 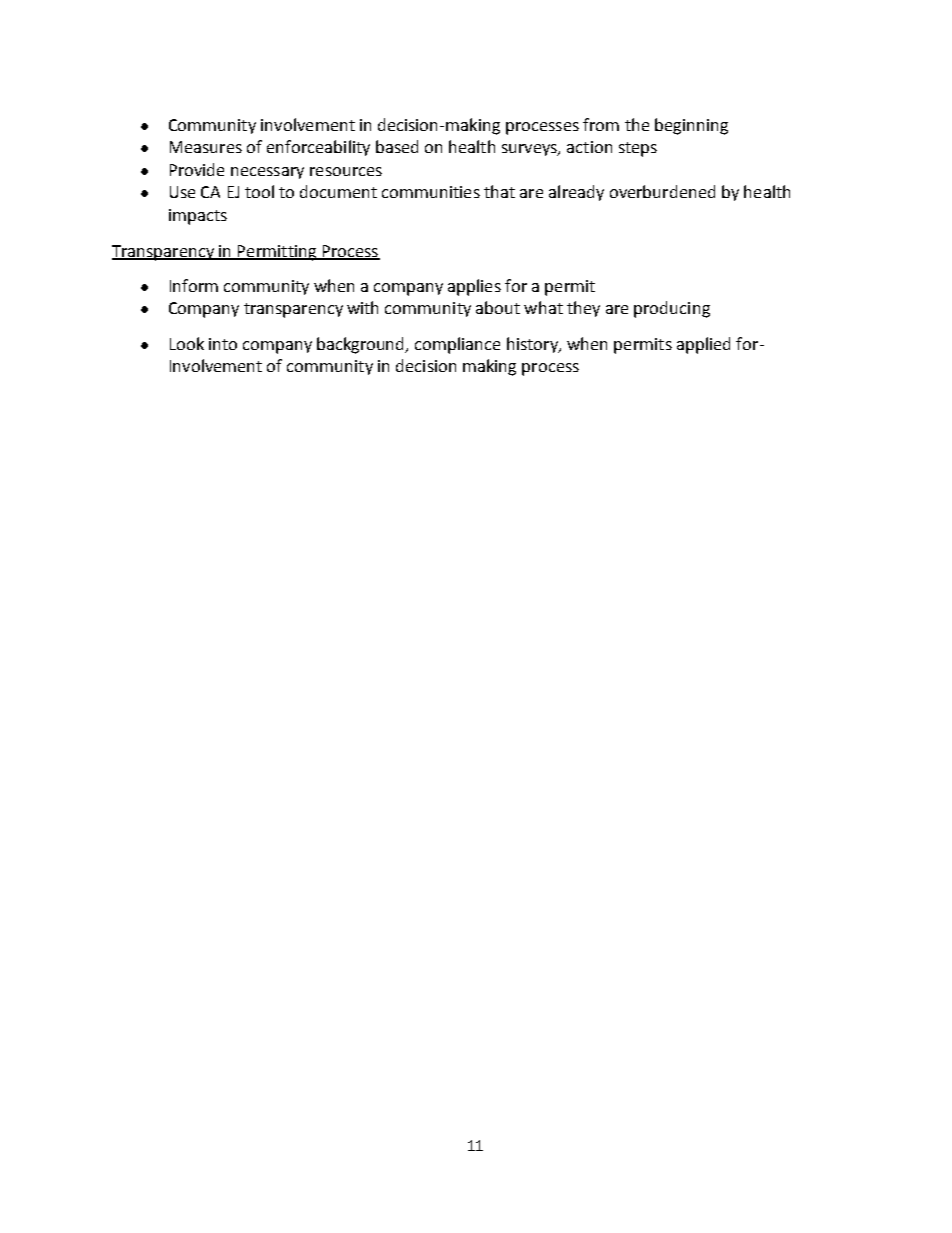 I want to click on impacts, so click(x=198, y=217).
